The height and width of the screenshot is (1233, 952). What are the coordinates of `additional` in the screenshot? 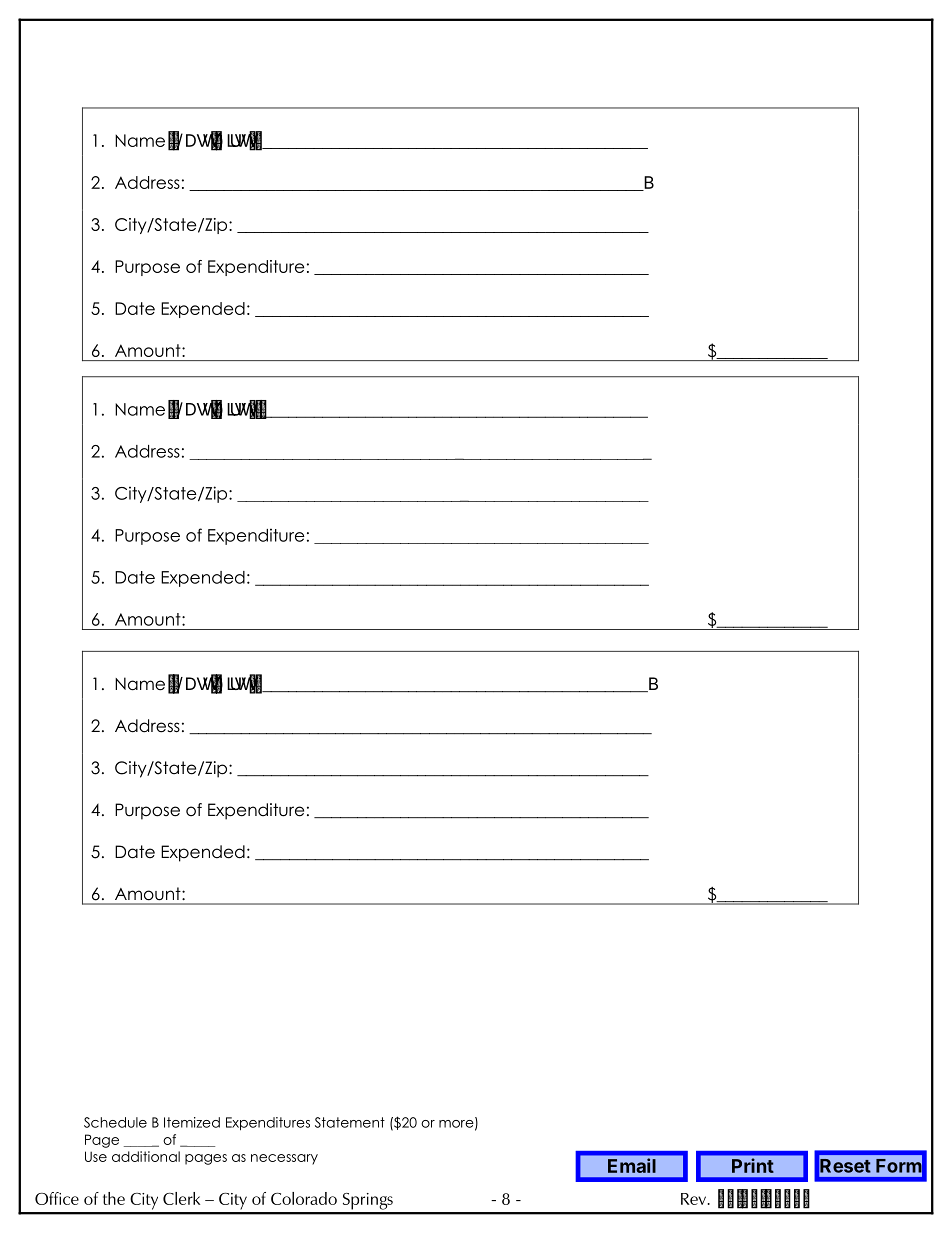 It's located at (146, 1156).
